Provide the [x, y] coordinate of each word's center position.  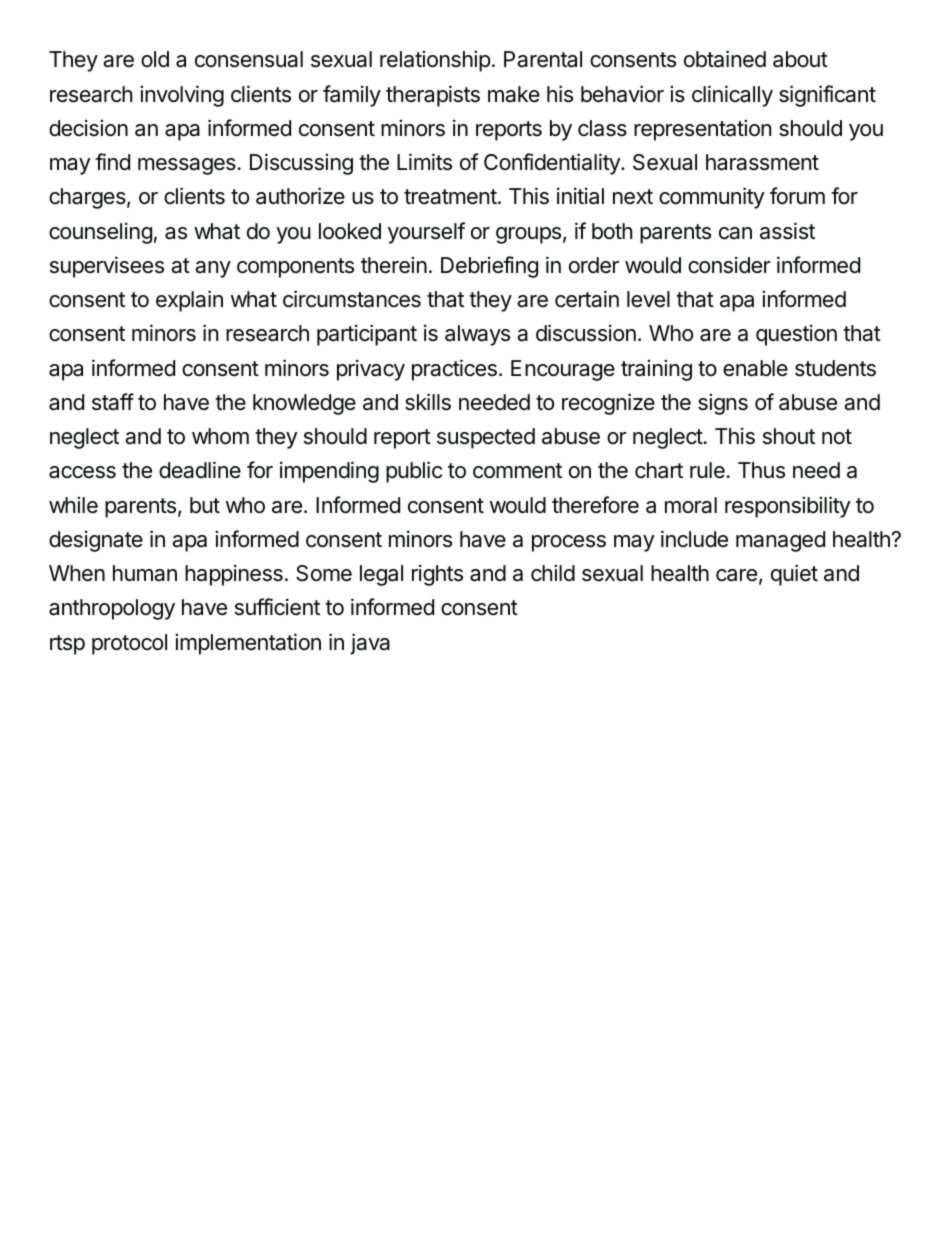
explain [189, 301]
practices [454, 370]
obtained [725, 59]
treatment [450, 197]
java [370, 644]
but [205, 505]
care [736, 575]
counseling [100, 233]
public [414, 472]
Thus [761, 470]
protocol [129, 644]
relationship [435, 61]
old [155, 59]
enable [755, 368]
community [712, 198]
